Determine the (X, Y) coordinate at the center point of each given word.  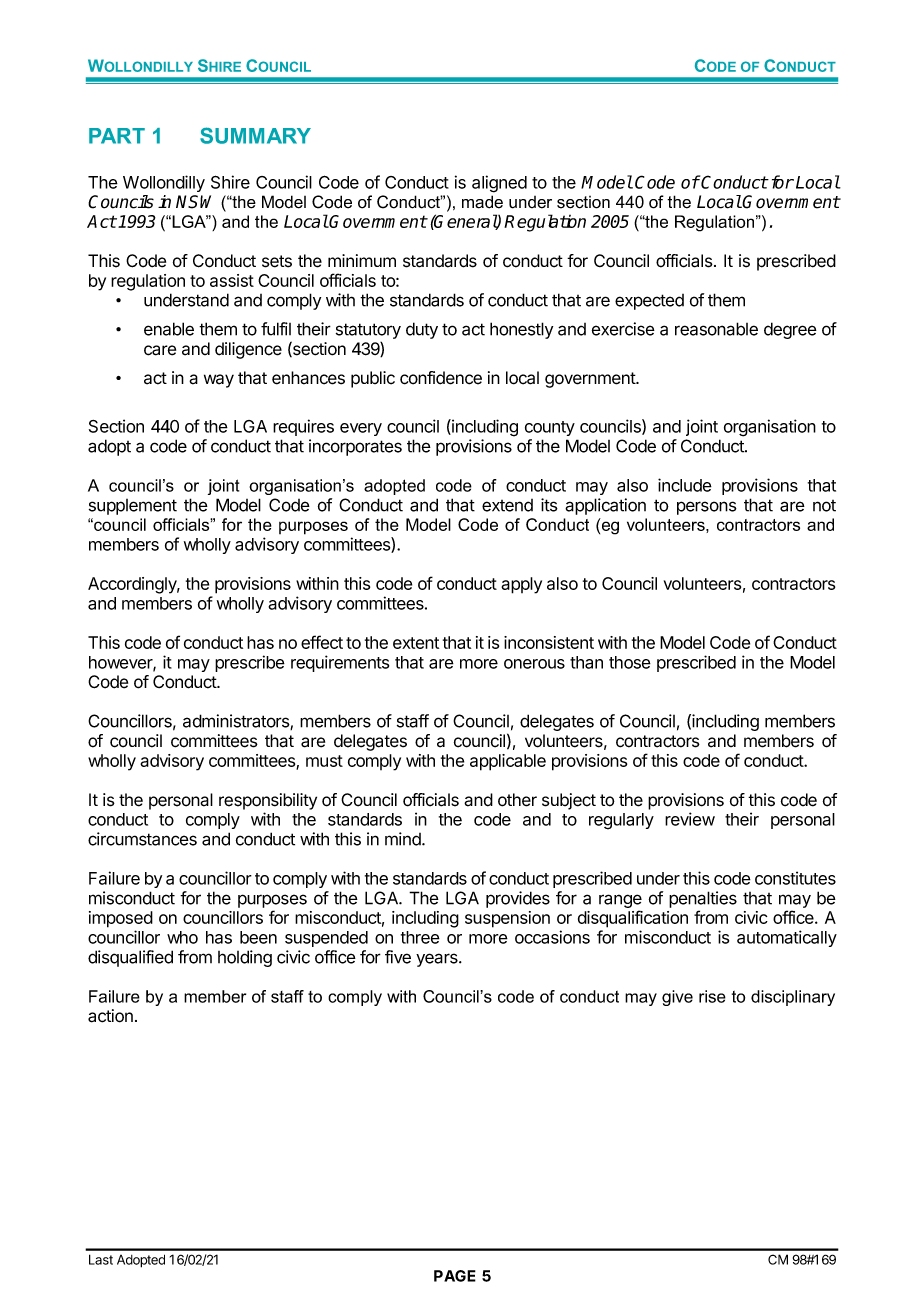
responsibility (268, 801)
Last (101, 1259)
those (630, 662)
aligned (499, 184)
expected (649, 302)
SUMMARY (255, 135)
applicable (508, 762)
